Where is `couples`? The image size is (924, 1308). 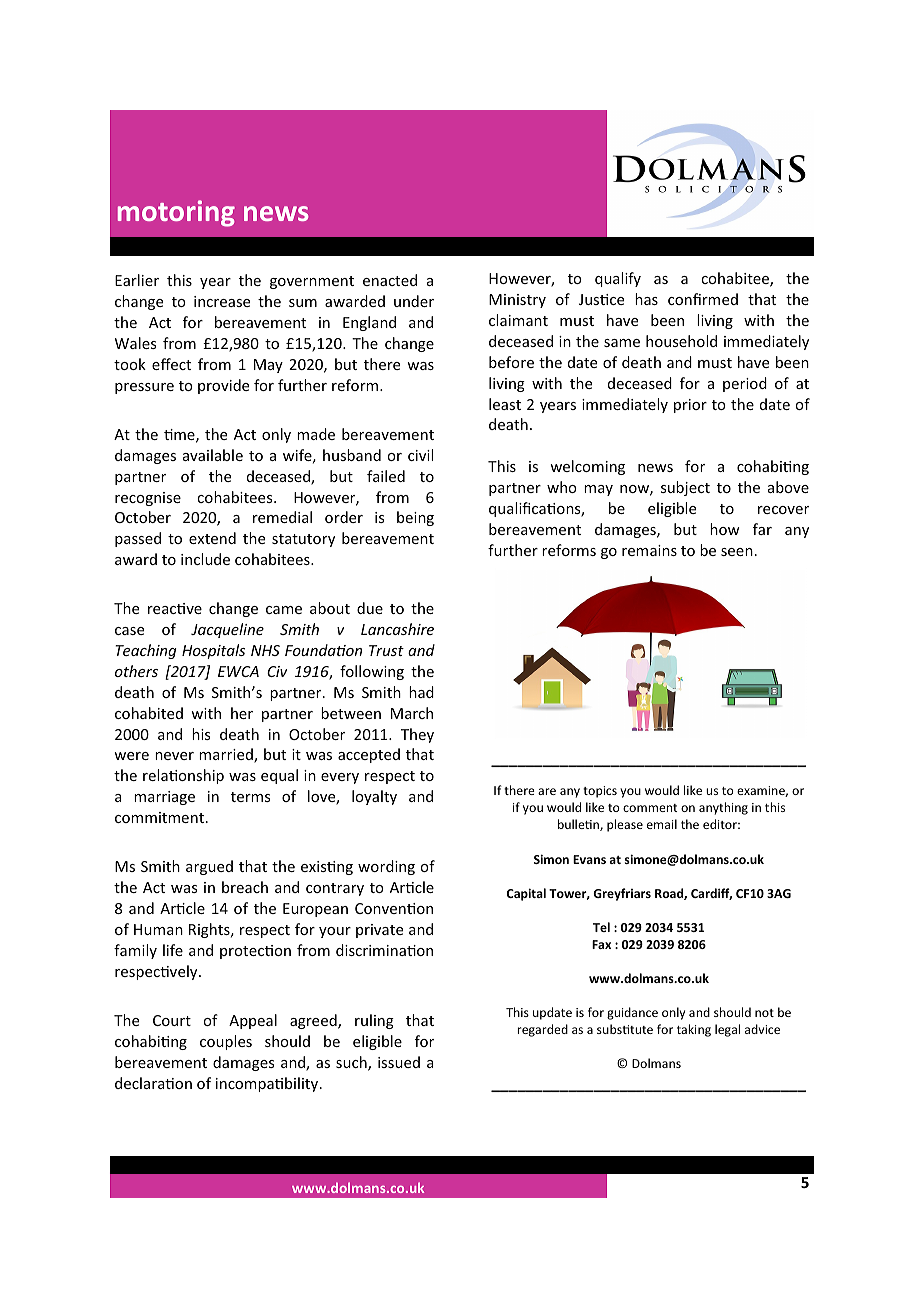 couples is located at coordinates (226, 1042).
